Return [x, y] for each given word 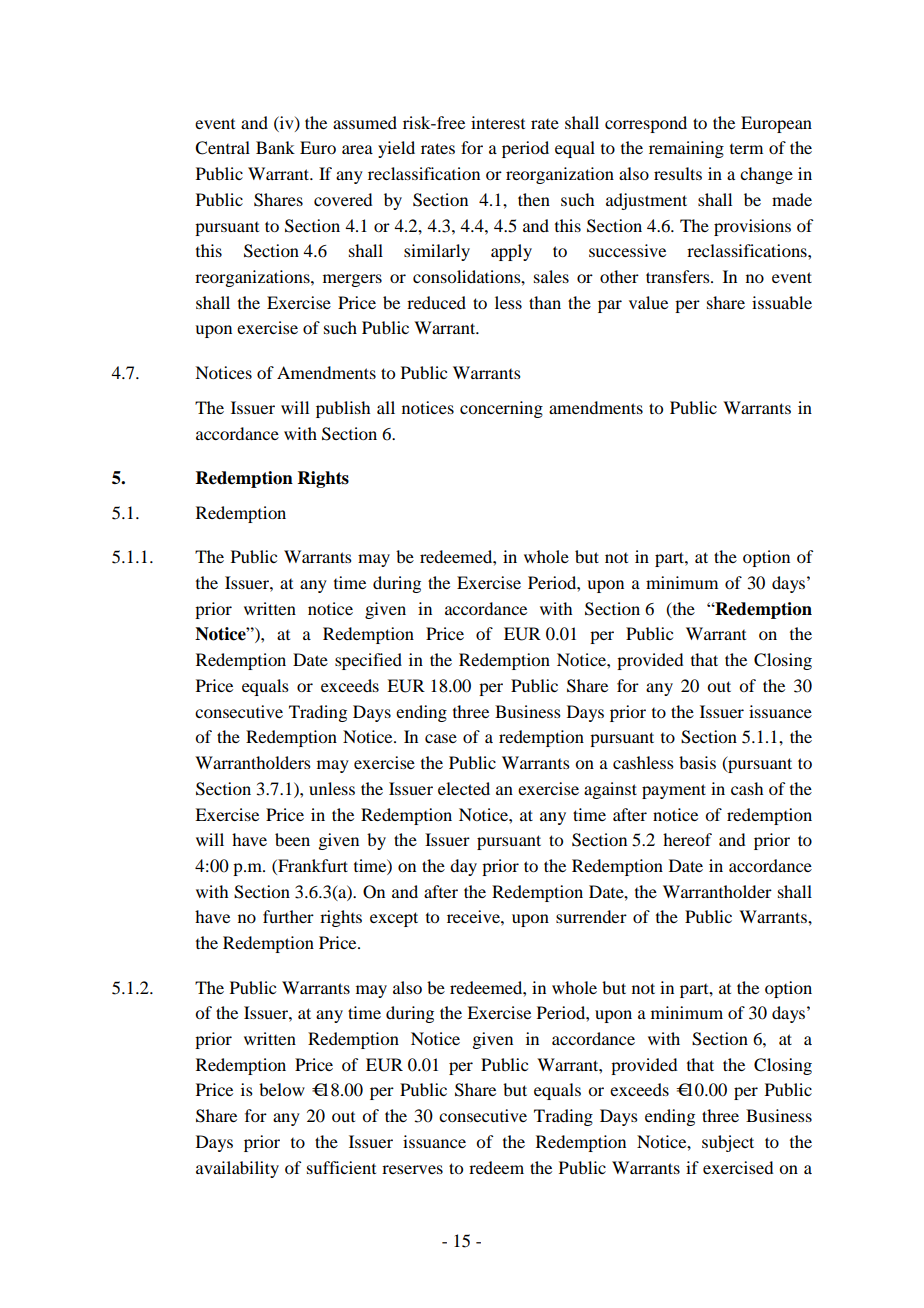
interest [498, 122]
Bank [275, 147]
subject [728, 1143]
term [746, 149]
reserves [412, 1169]
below [282, 1089]
